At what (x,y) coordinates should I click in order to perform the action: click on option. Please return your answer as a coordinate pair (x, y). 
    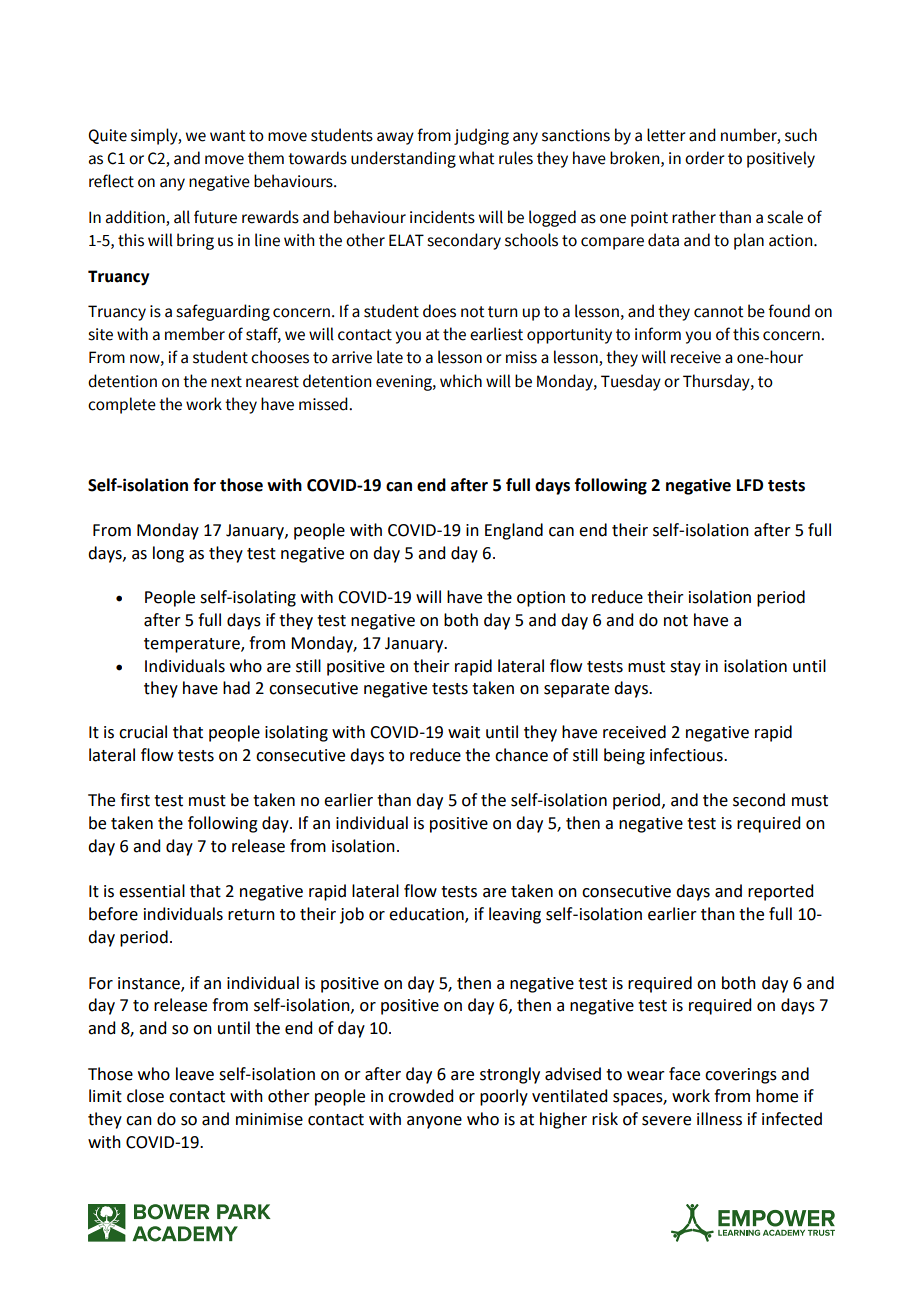
    Looking at the image, I should click on (541, 599).
